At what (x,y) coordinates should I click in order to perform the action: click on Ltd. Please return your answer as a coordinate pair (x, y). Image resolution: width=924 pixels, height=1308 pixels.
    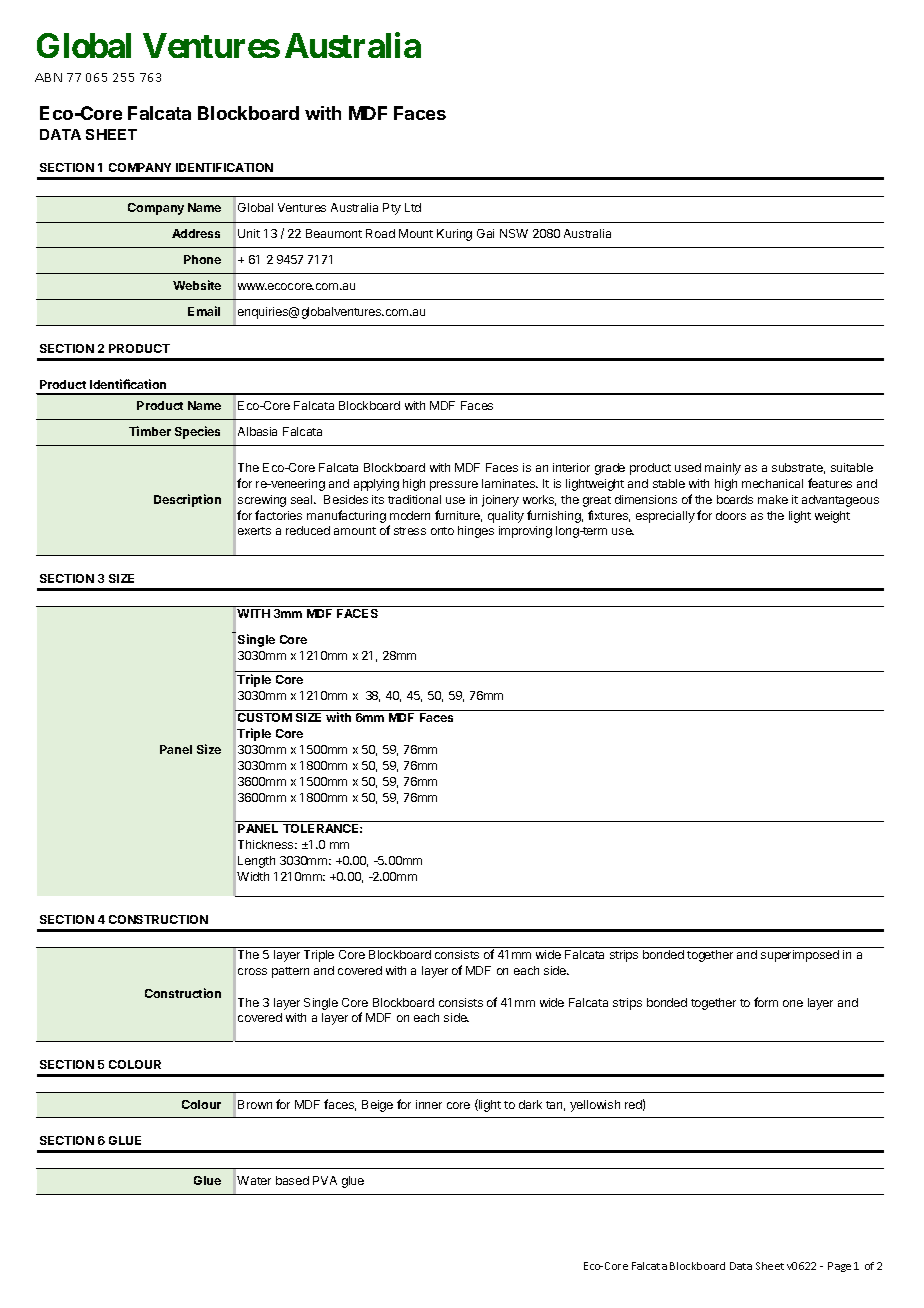
    Looking at the image, I should click on (413, 207).
